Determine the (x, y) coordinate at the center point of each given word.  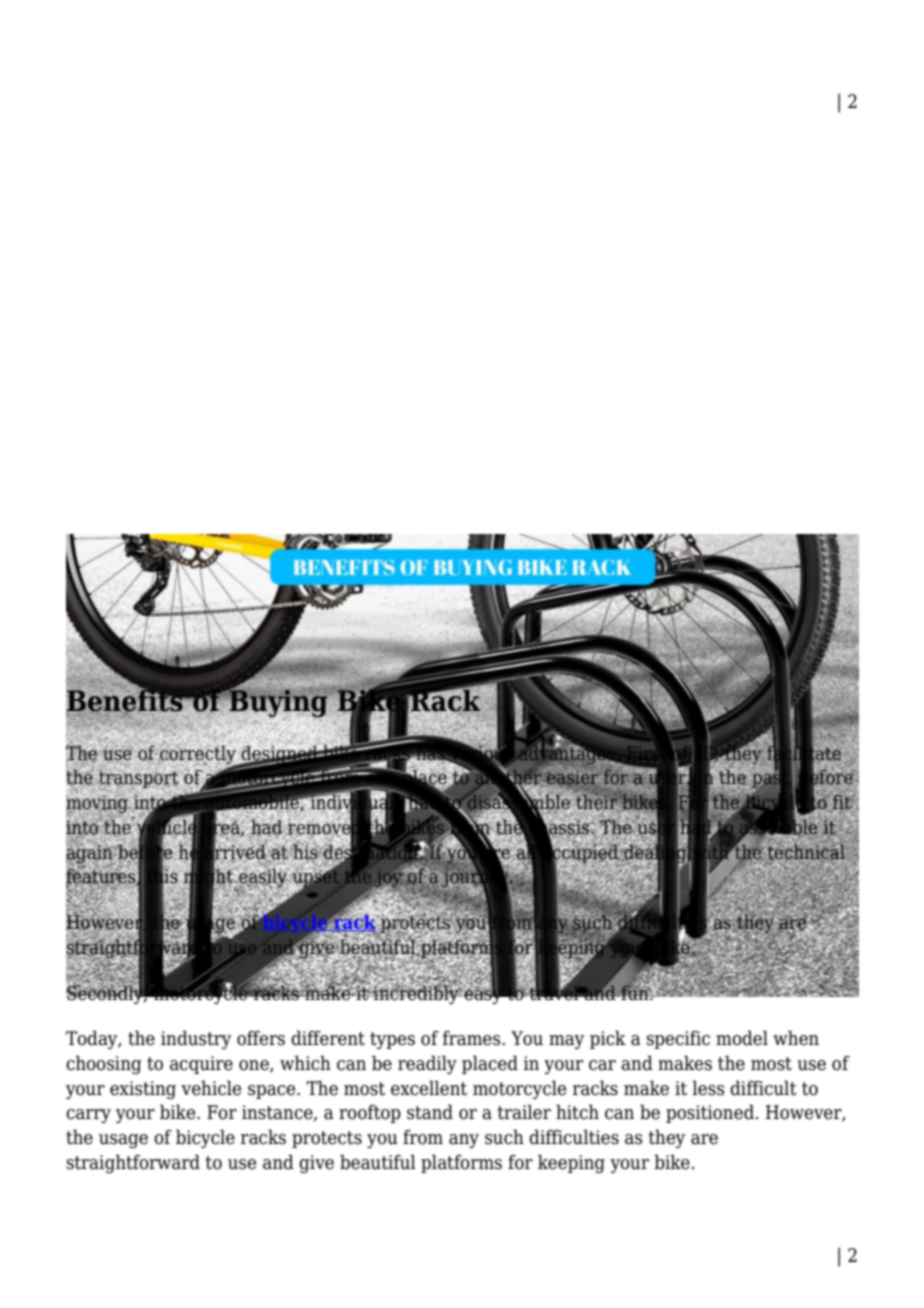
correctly (198, 755)
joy (389, 879)
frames (473, 1038)
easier (573, 778)
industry (196, 1039)
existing (143, 1090)
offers (261, 1038)
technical (805, 851)
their (596, 802)
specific (678, 1040)
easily (263, 878)
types (392, 1040)
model (742, 1038)
